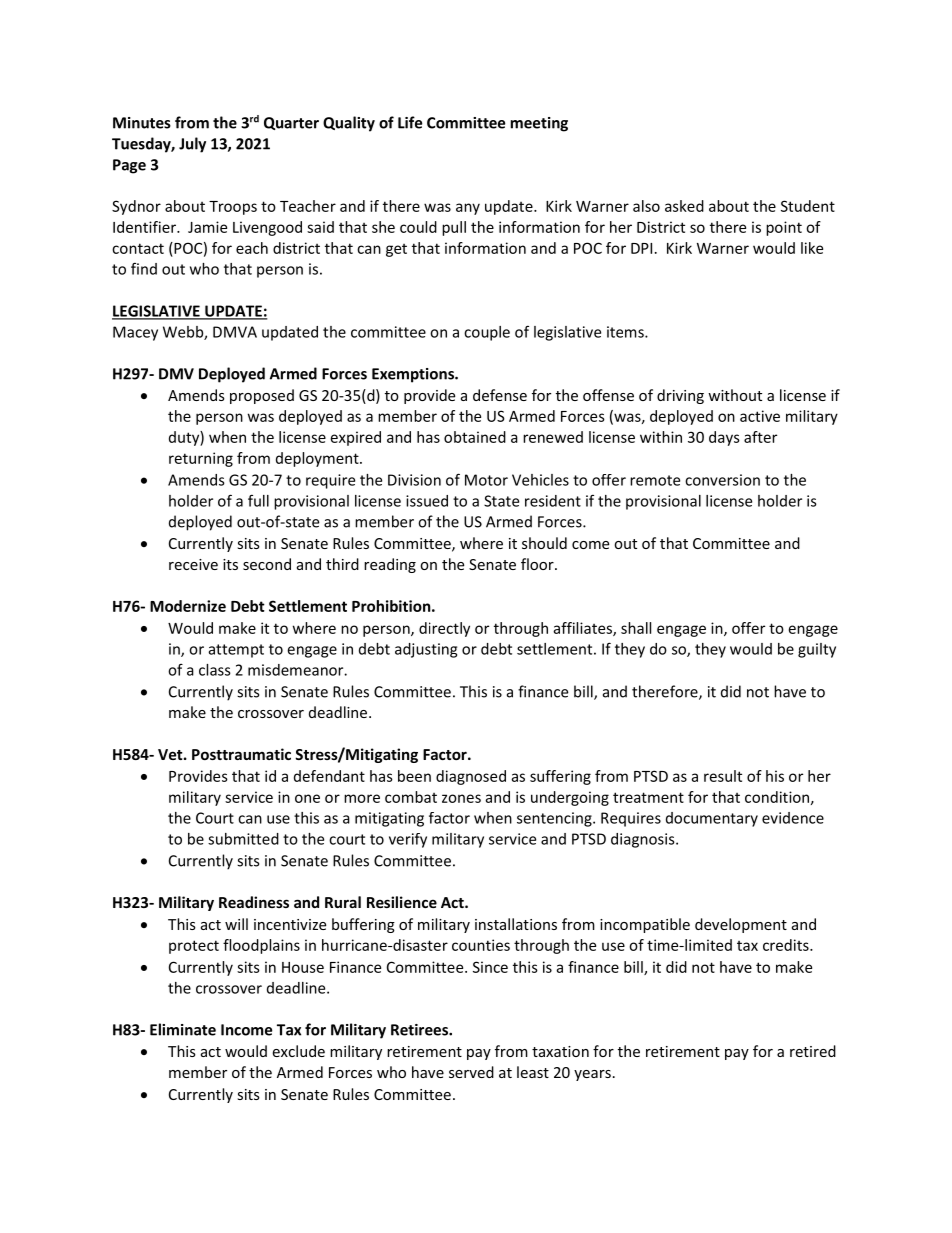  Describe the element at coordinates (262, 396) in the screenshot. I see `proposed` at that location.
